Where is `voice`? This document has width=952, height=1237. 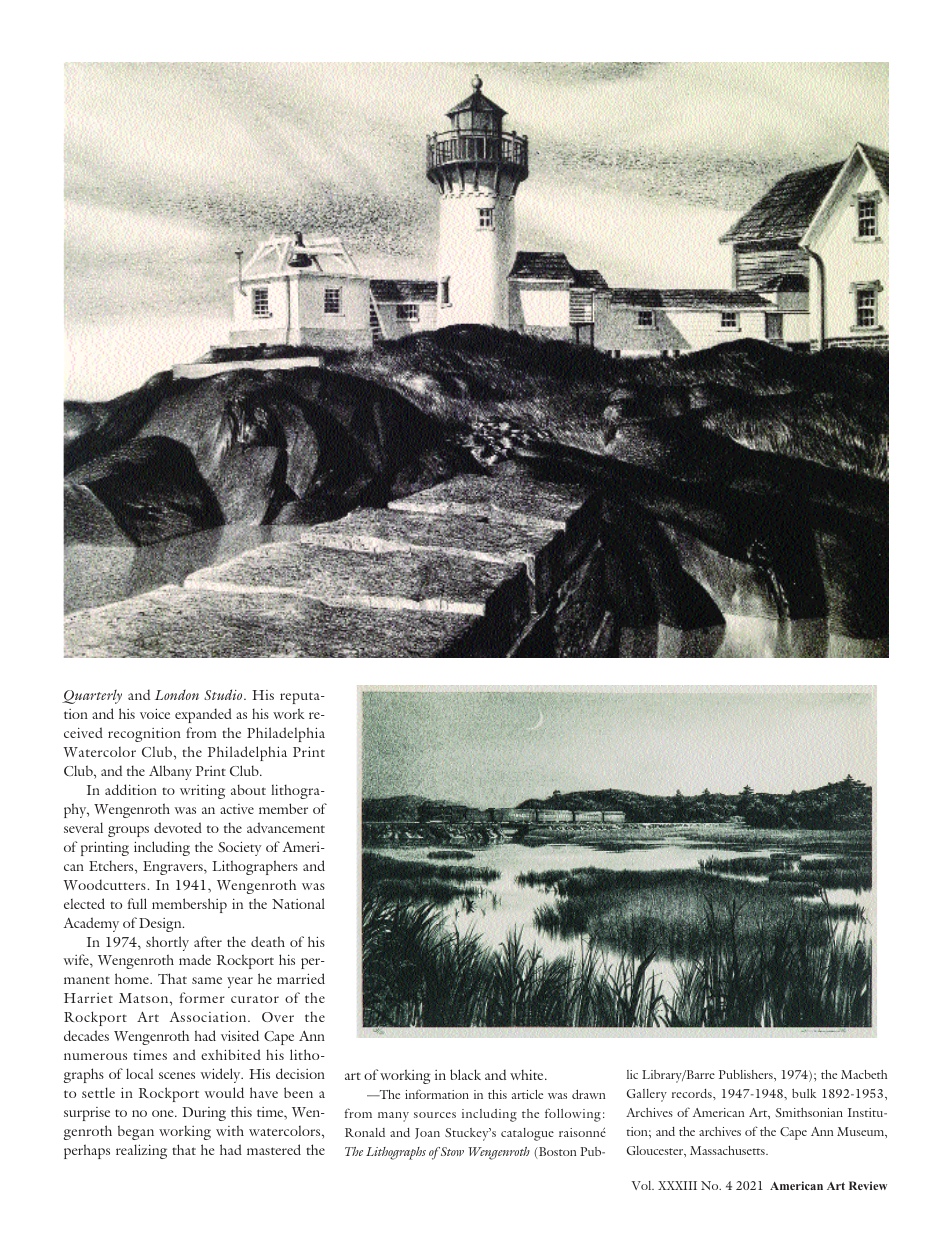 voice is located at coordinates (155, 714).
